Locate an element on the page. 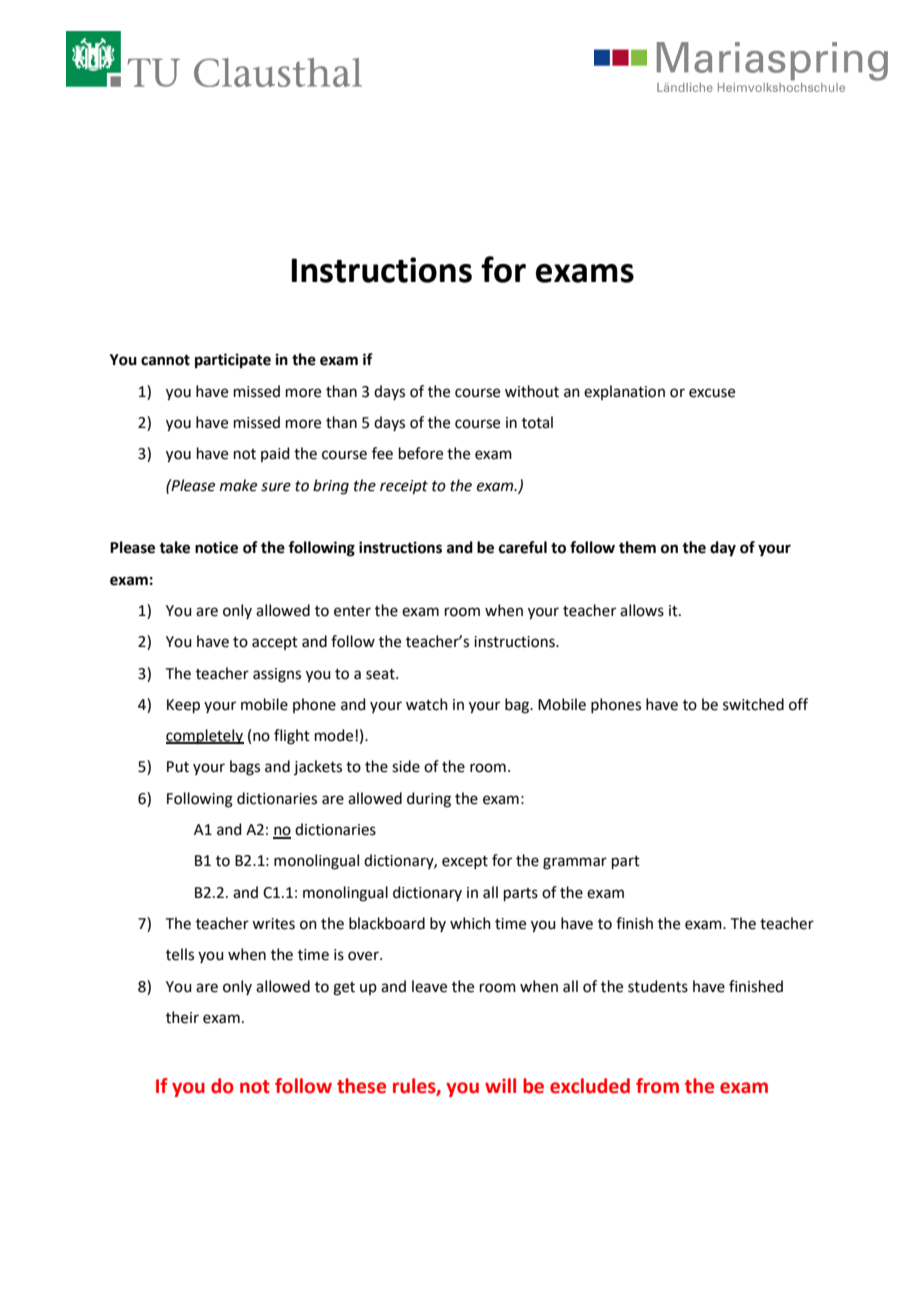 This page has width=924, height=1309. cannot is located at coordinates (165, 360).
